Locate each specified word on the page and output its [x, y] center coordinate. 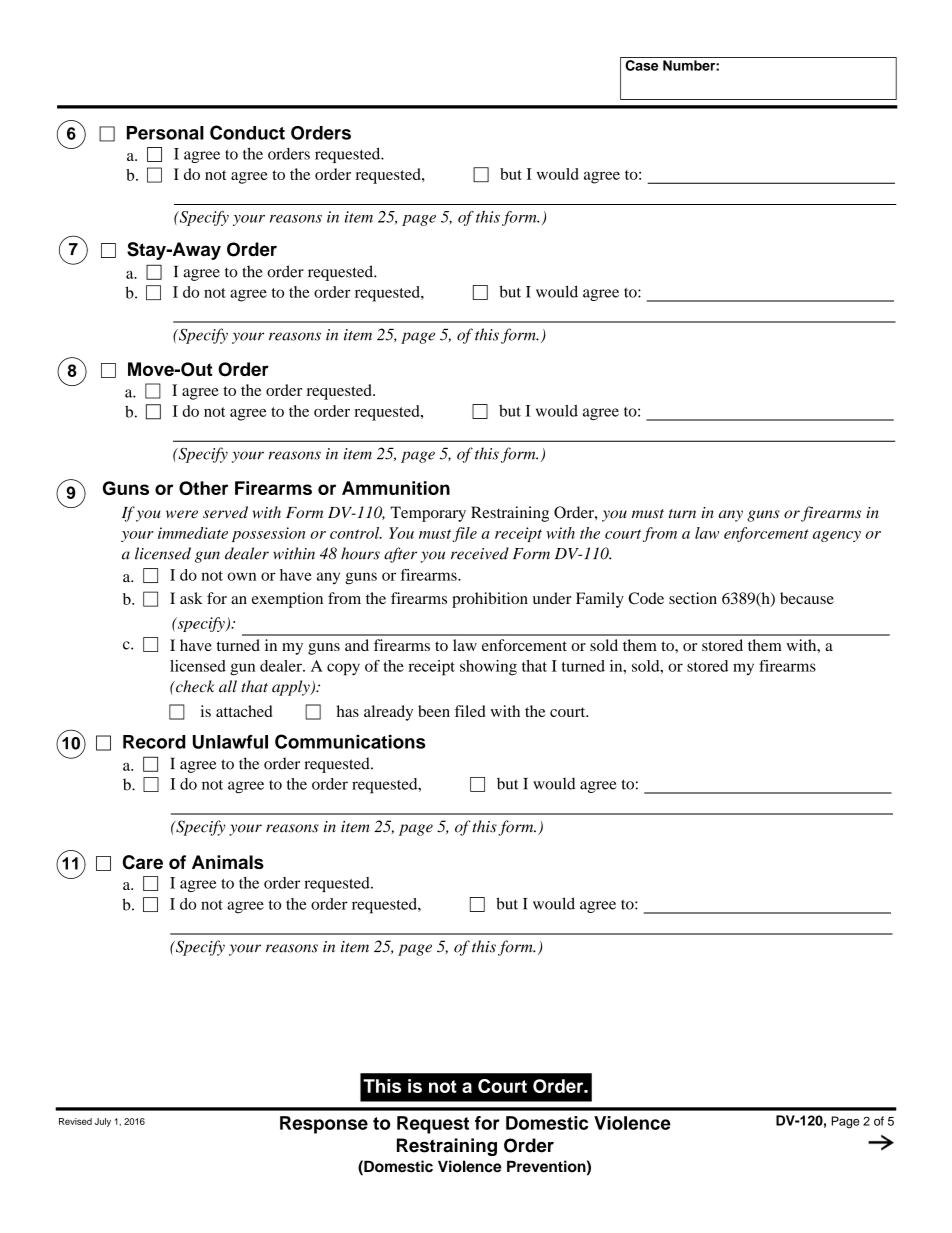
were [182, 514]
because [807, 598]
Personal [165, 133]
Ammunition [396, 488]
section [693, 598]
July [103, 1122]
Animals [228, 862]
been [434, 711]
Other [203, 488]
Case [641, 65]
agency [837, 536]
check [194, 686]
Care [143, 862]
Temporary [428, 514]
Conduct [247, 132]
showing [488, 668]
